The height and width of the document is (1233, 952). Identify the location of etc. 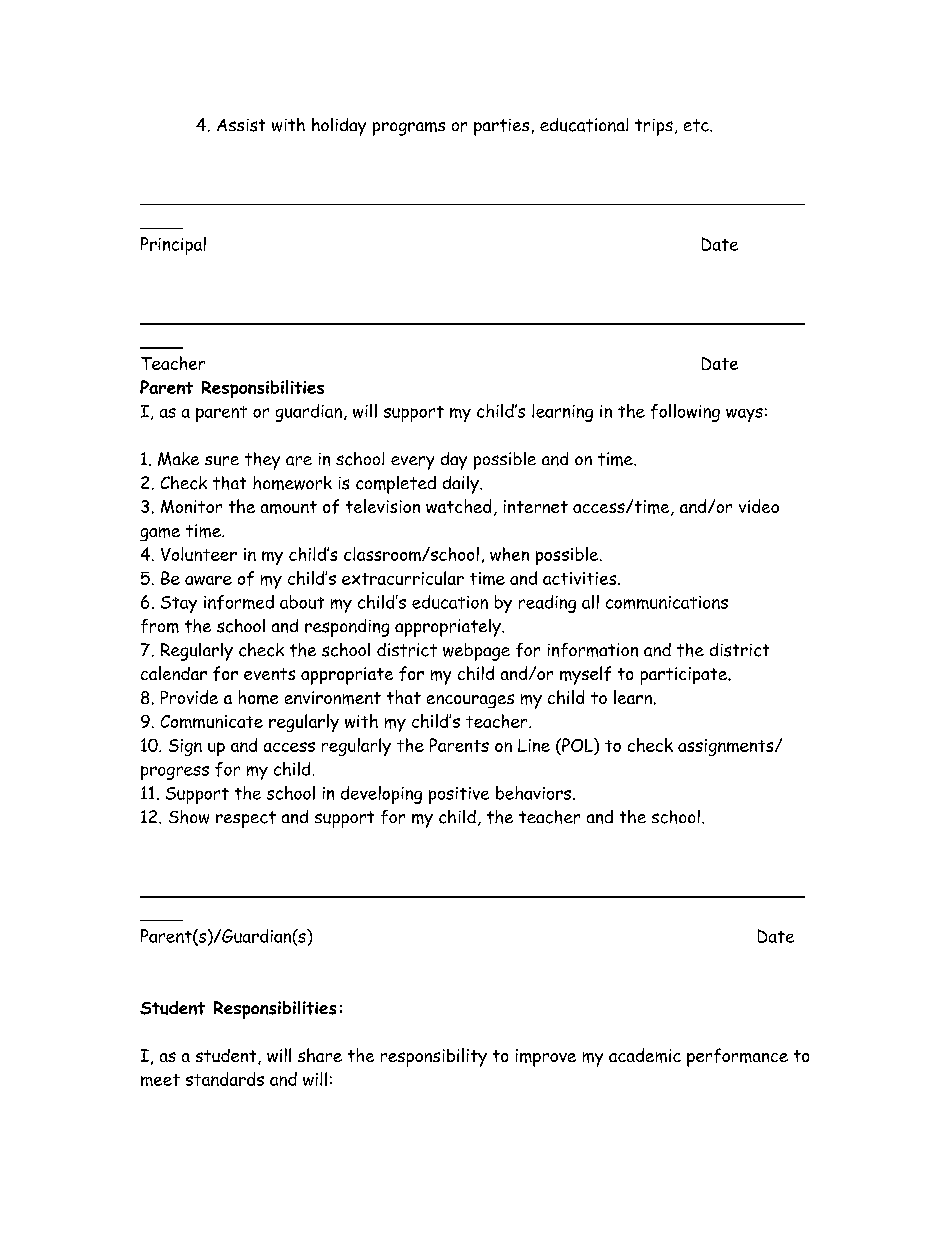
(697, 125).
